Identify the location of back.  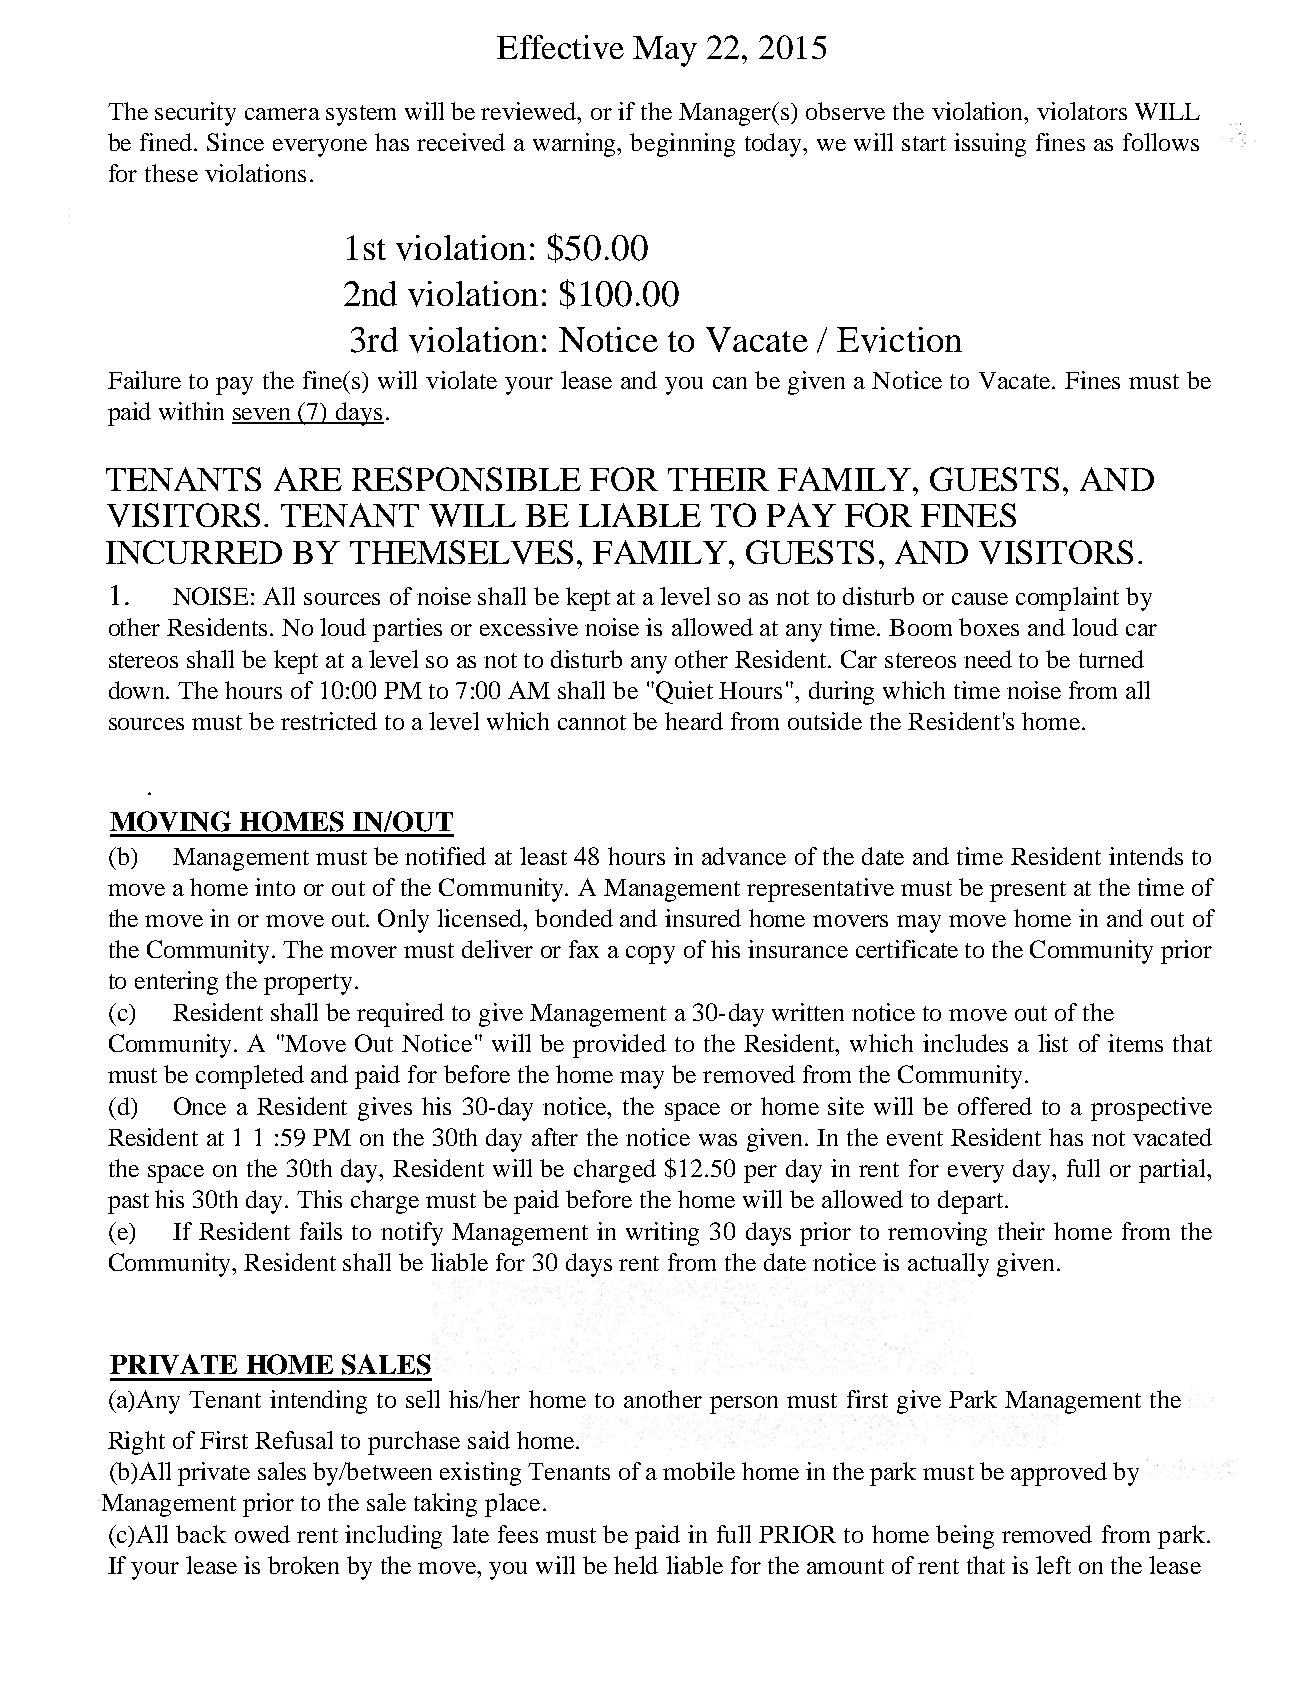
(201, 1534).
